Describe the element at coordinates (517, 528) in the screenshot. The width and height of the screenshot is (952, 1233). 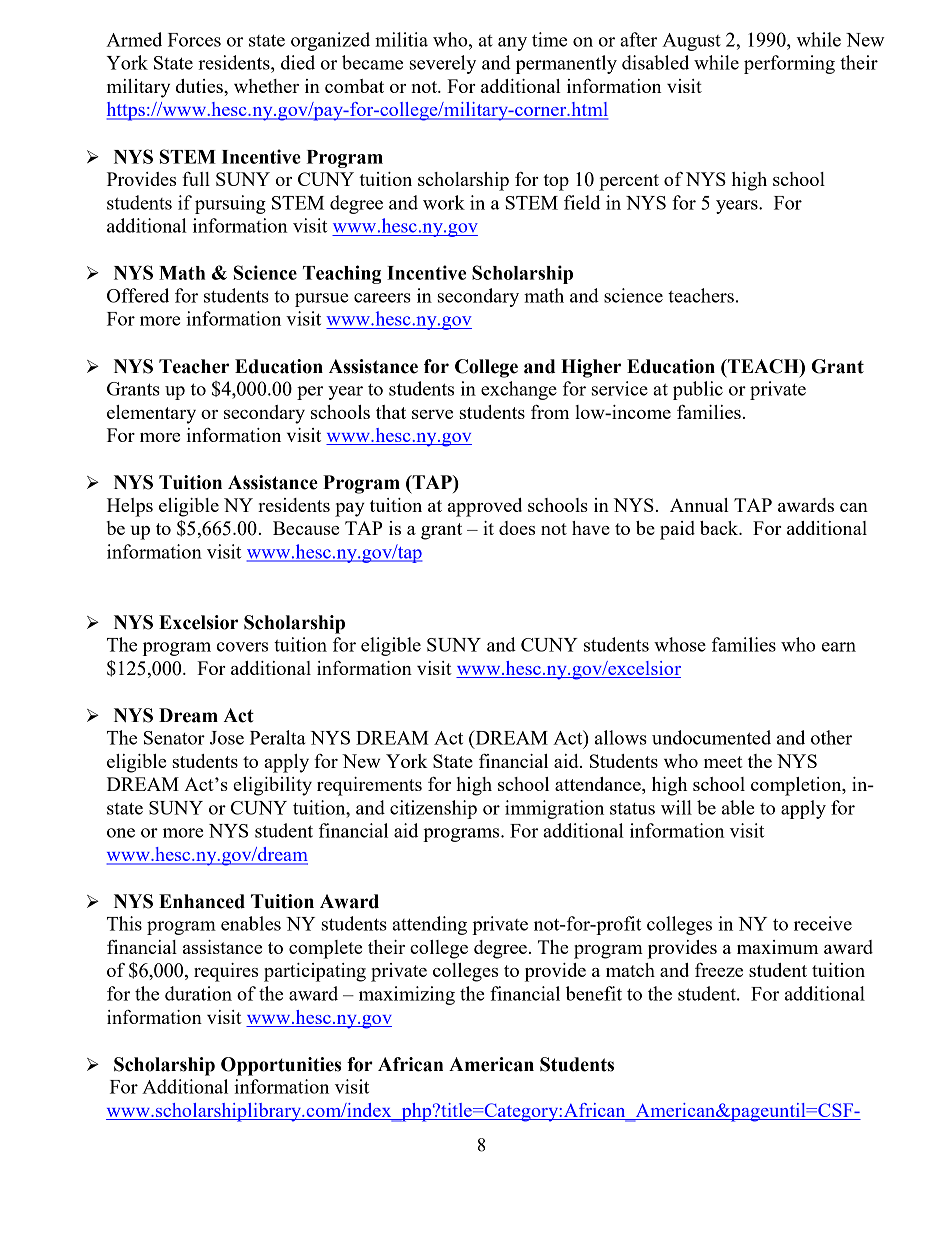
I see `does` at that location.
